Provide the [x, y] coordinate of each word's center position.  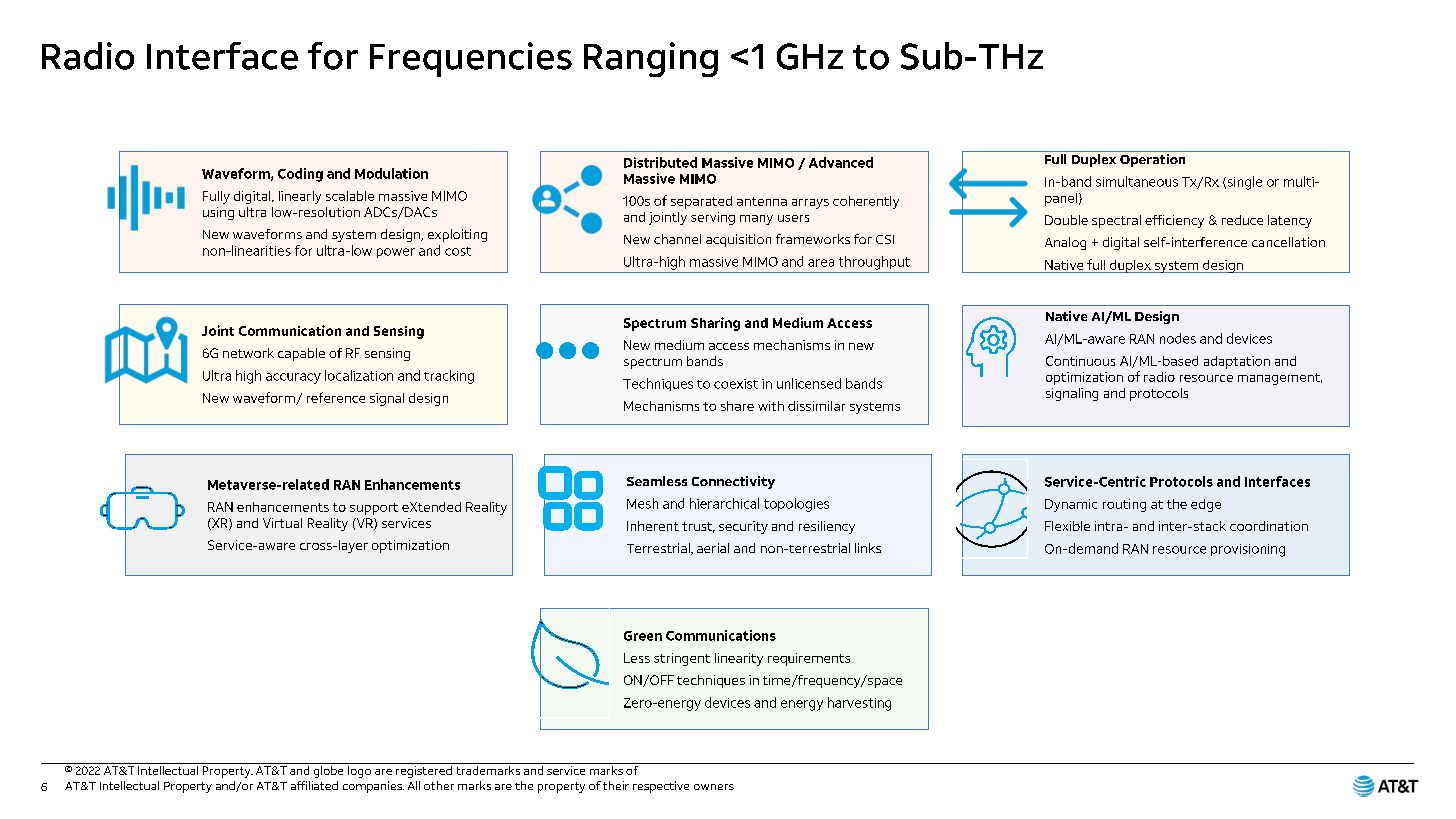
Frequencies [471, 59]
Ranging [651, 59]
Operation [1152, 160]
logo [359, 770]
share [737, 406]
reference [336, 397]
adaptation [1237, 362]
